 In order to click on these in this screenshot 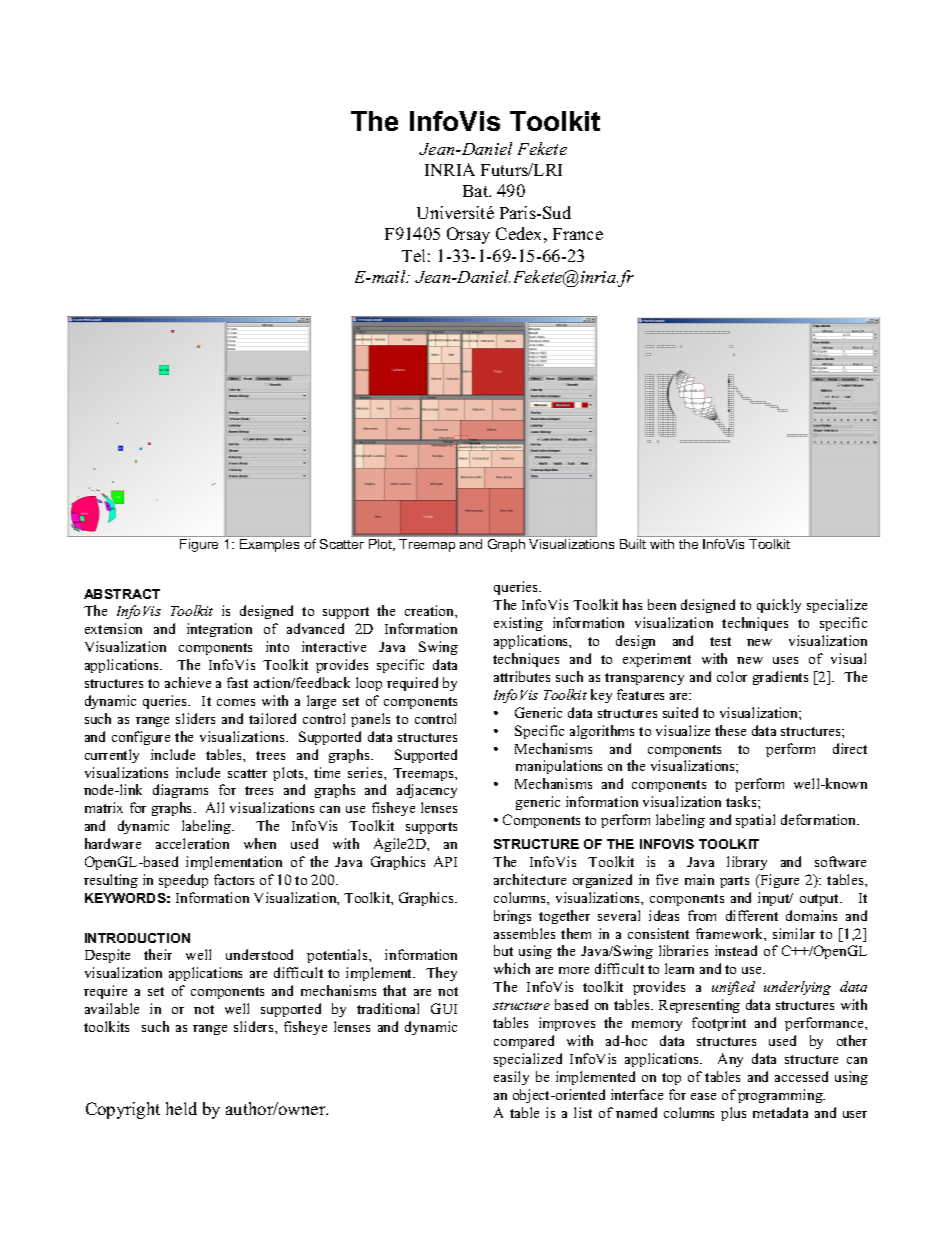, I will do `click(730, 730)`.
